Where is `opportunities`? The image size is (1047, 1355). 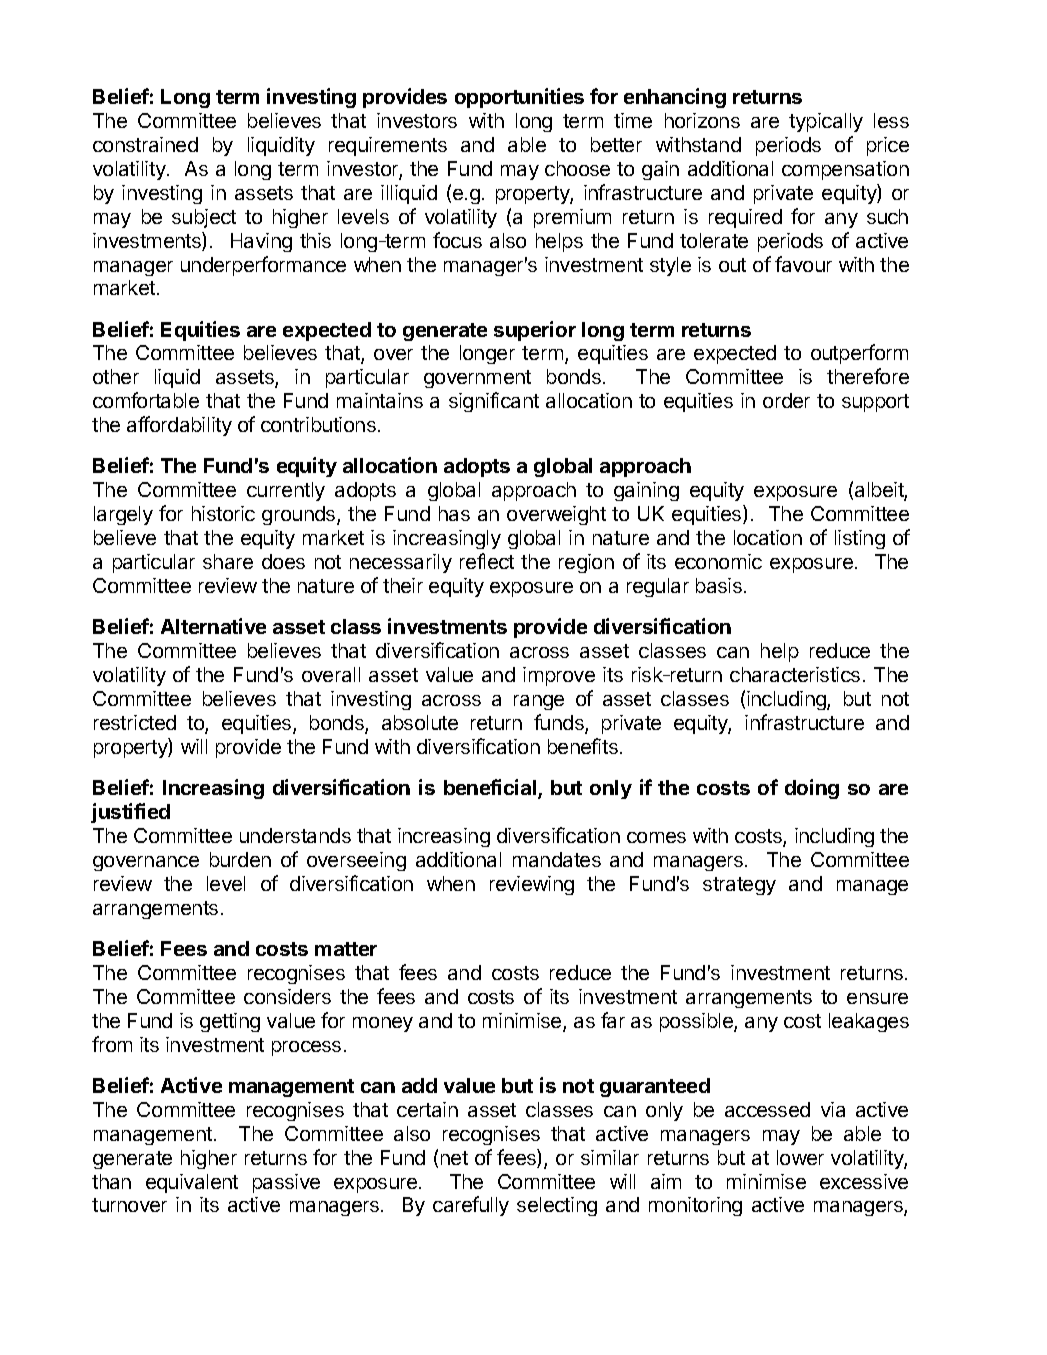 opportunities is located at coordinates (519, 98).
